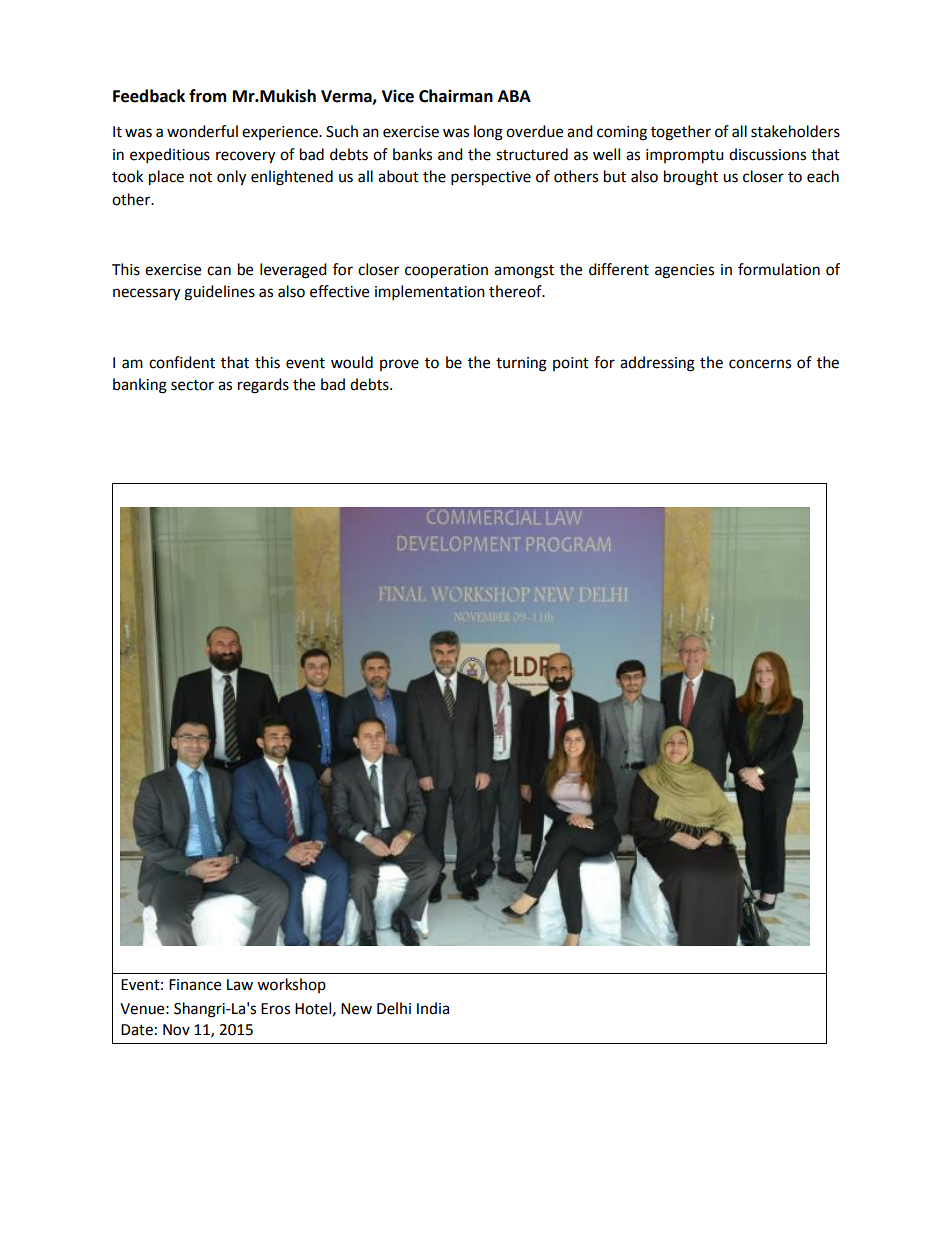 This document has height=1233, width=952. Describe the element at coordinates (433, 1008) in the document. I see `India` at that location.
